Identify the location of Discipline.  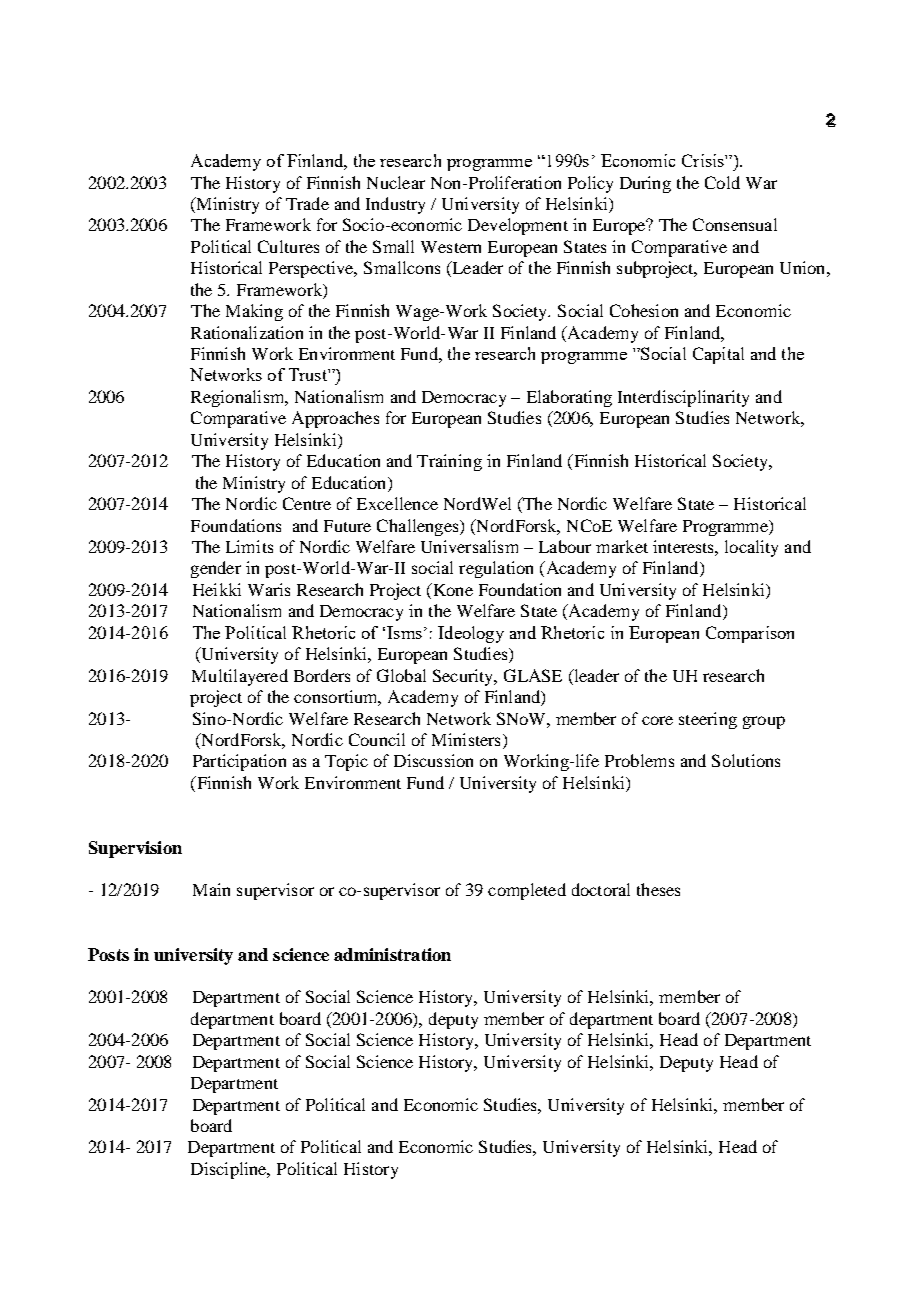
(230, 1170).
